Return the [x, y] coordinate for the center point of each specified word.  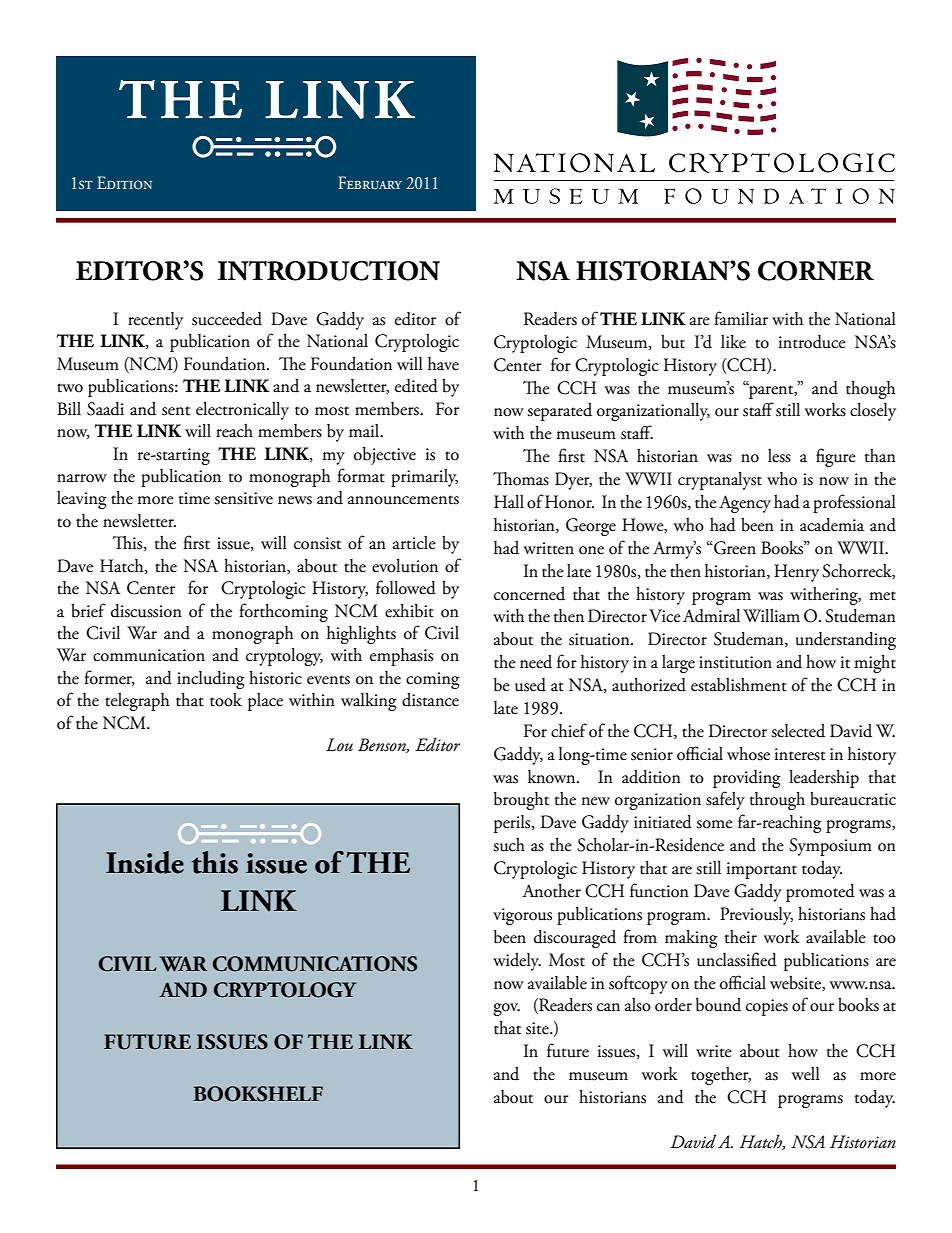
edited [416, 386]
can [608, 1007]
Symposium [830, 847]
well [806, 1074]
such [509, 845]
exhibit [409, 611]
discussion [146, 611]
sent [176, 411]
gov [506, 1009]
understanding [846, 641]
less [779, 456]
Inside [145, 862]
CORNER [816, 271]
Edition [124, 182]
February [370, 183]
